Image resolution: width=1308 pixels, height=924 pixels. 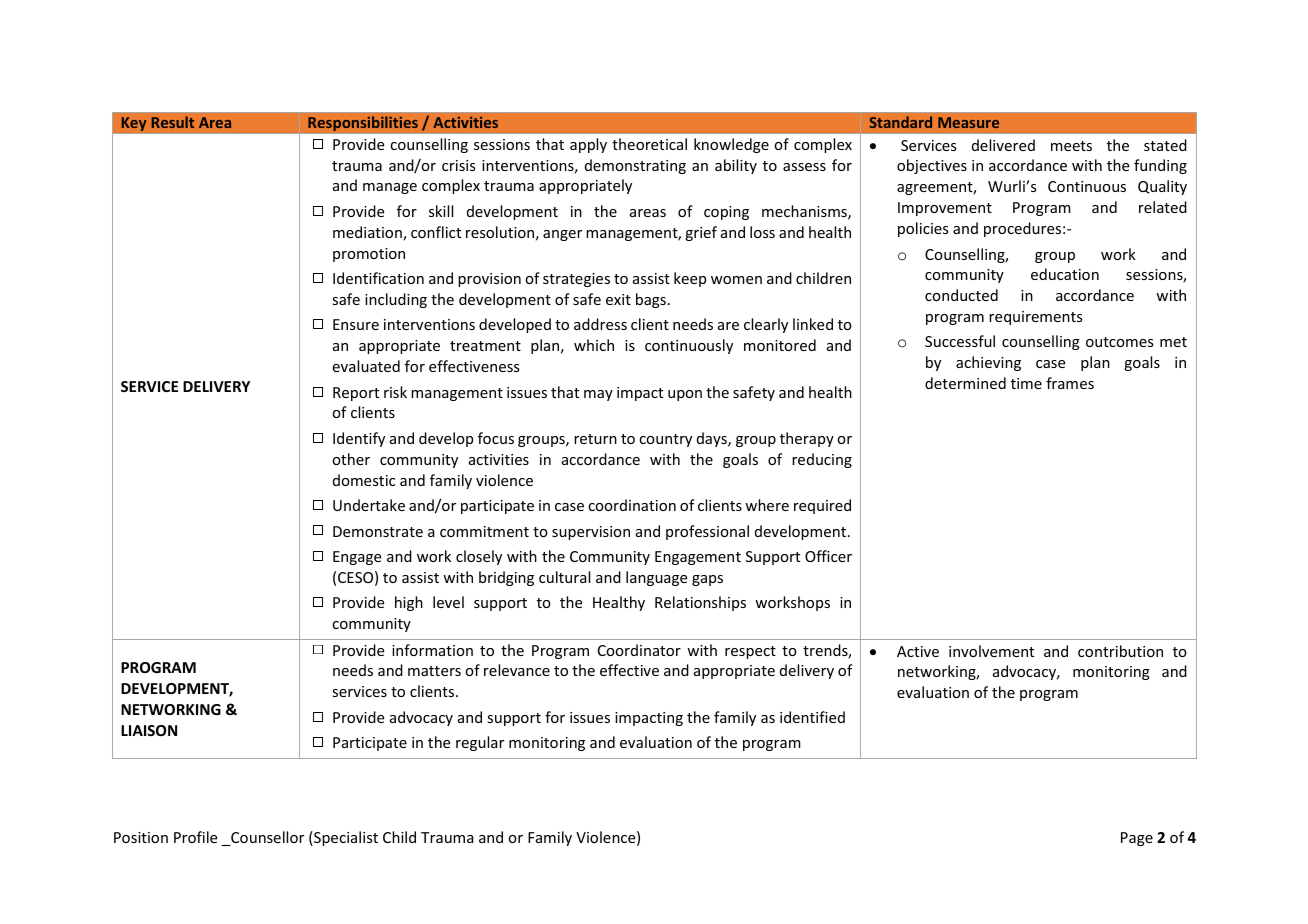 I want to click on Result, so click(x=173, y=122).
